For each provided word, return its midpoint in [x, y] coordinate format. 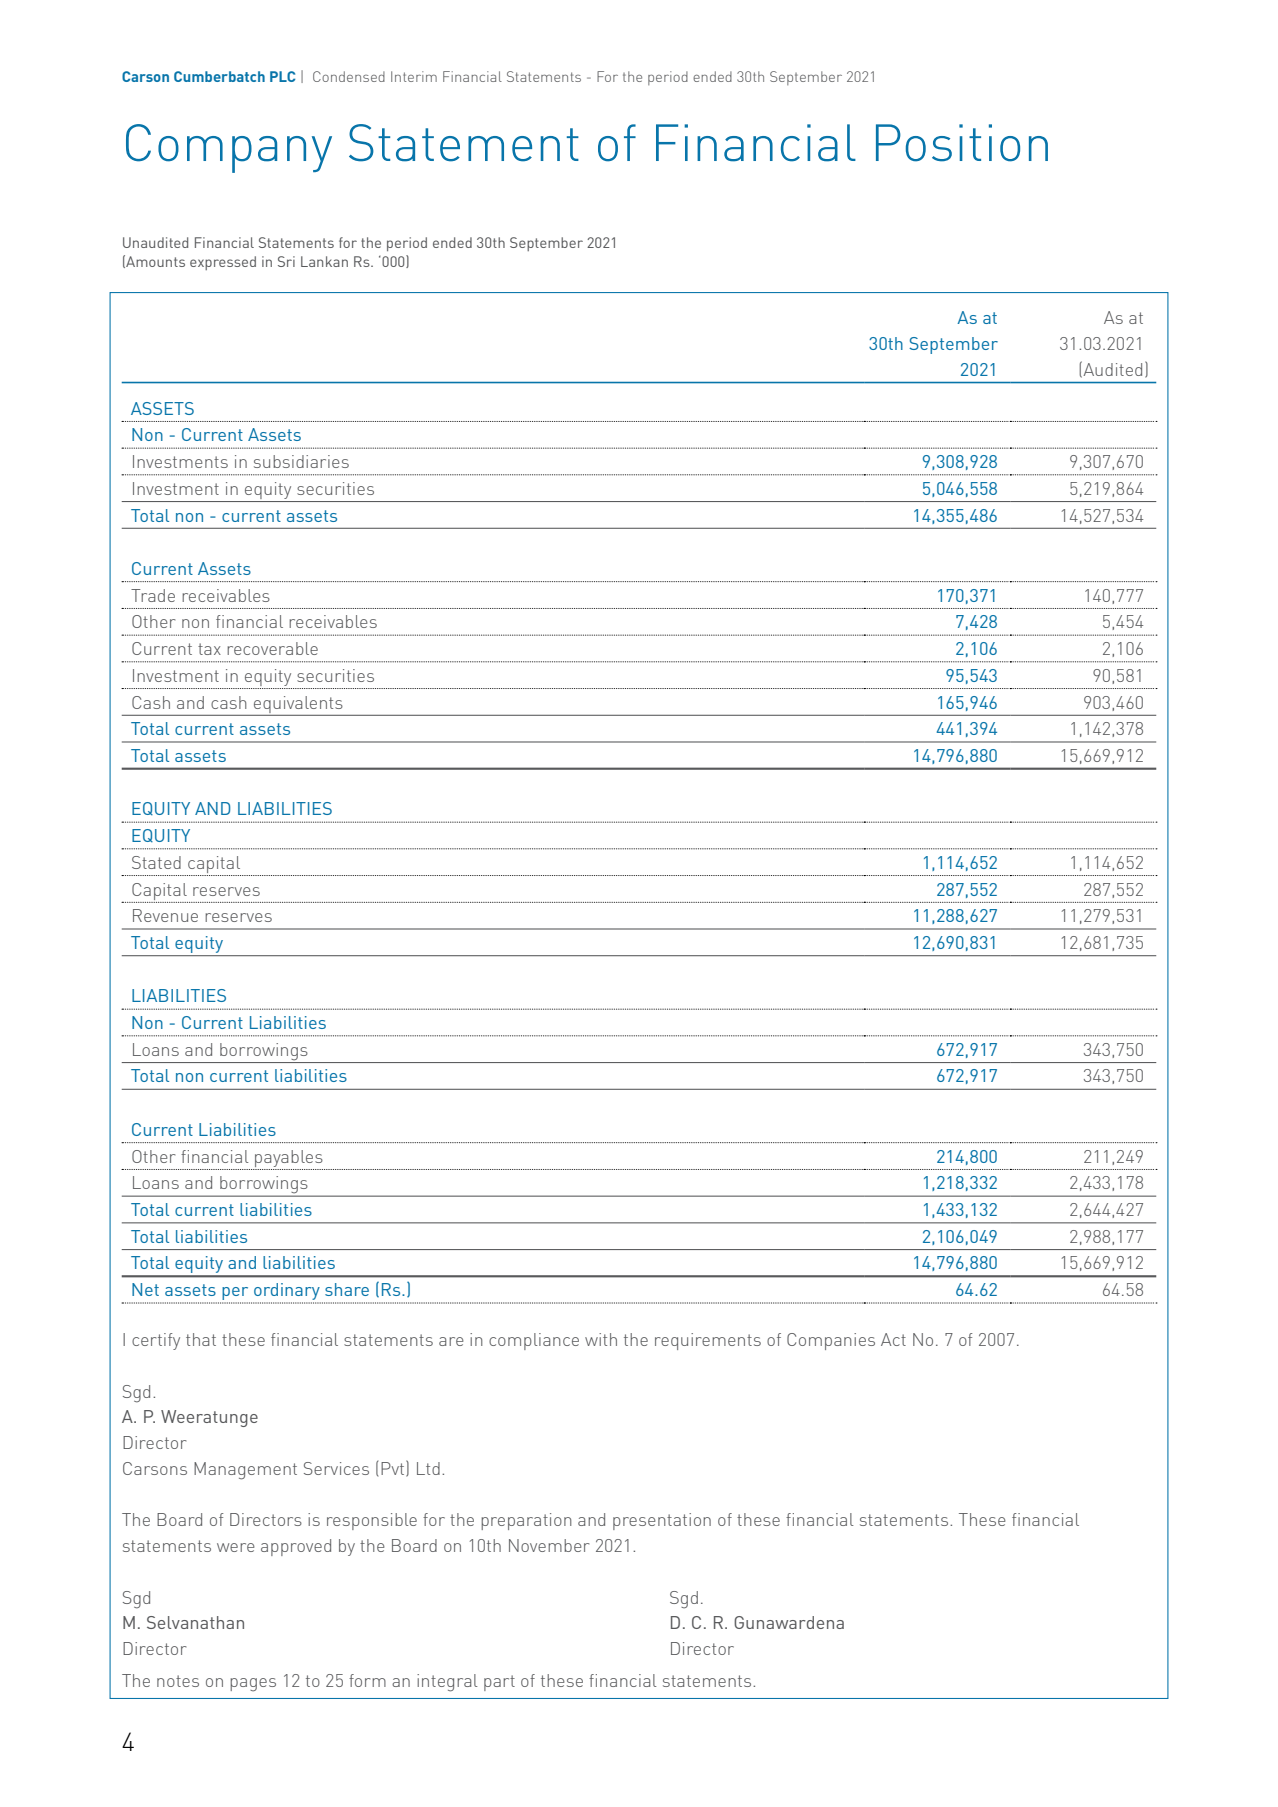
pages [253, 1685]
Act [893, 1339]
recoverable [272, 648]
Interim [414, 76]
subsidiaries [301, 461]
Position [962, 143]
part [499, 1683]
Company [229, 148]
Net [145, 1289]
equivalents [298, 704]
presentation [662, 1521]
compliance [534, 1341]
